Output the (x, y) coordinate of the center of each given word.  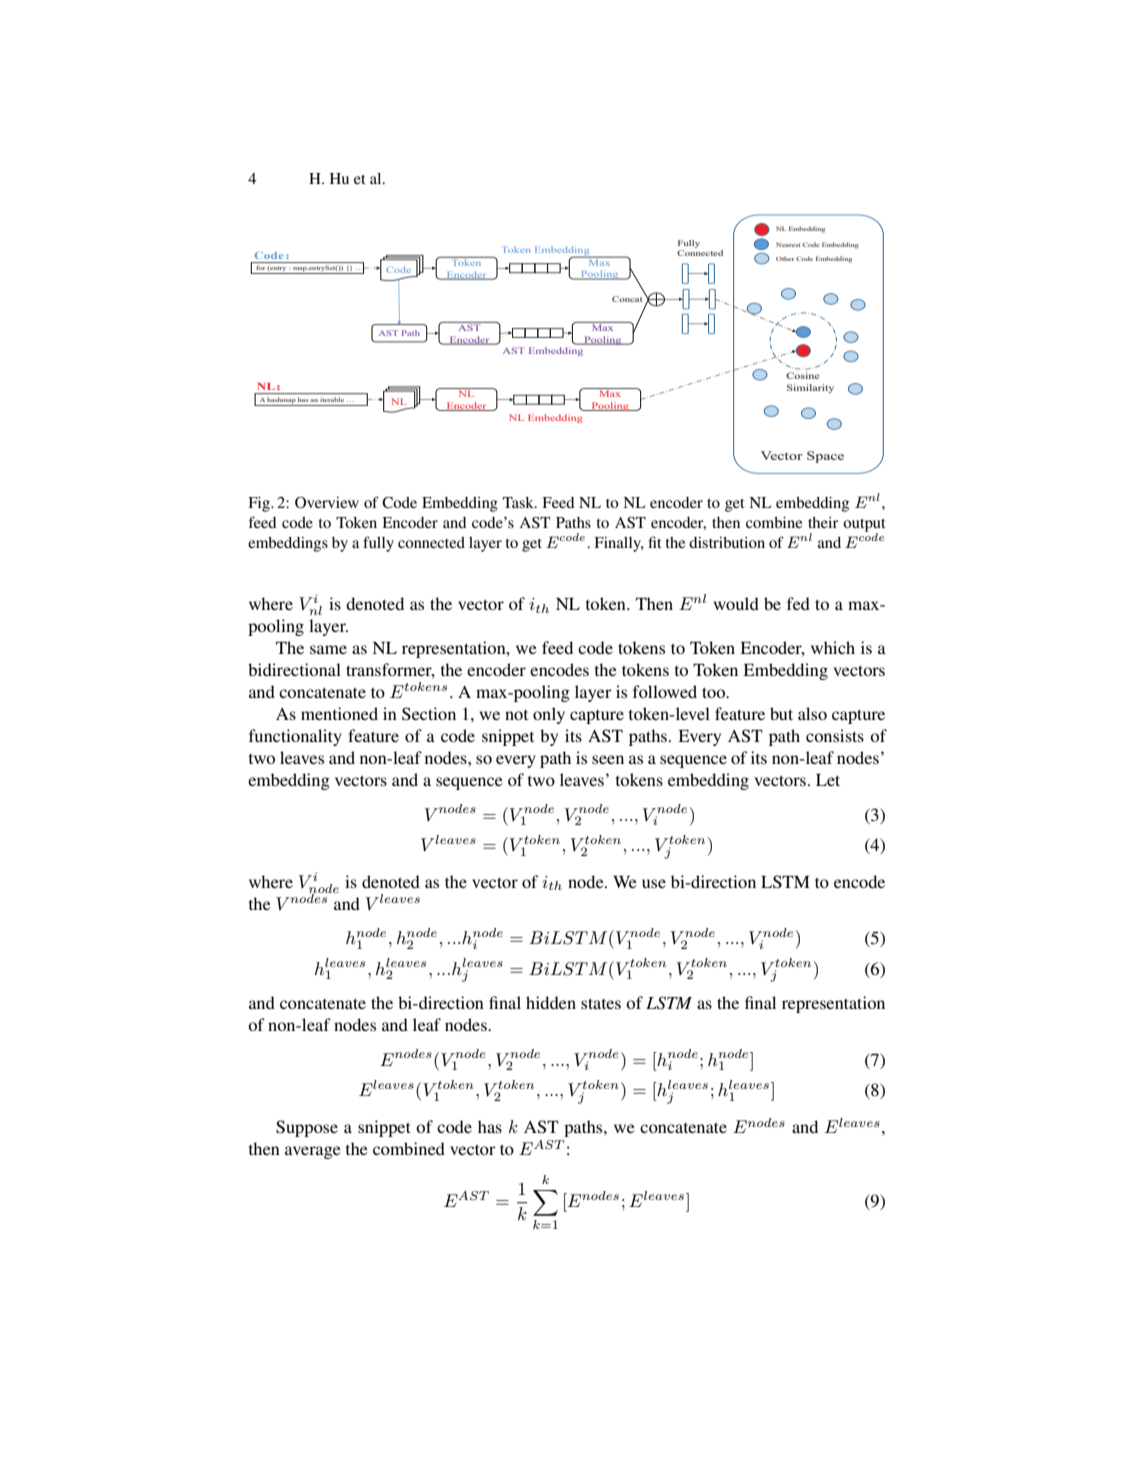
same (328, 649)
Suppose (307, 1128)
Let (828, 780)
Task (519, 502)
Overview (327, 503)
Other (785, 258)
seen (608, 759)
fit (655, 542)
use (654, 883)
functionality (295, 737)
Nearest (788, 244)
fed (798, 603)
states (601, 1003)
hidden (551, 1002)
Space (825, 457)
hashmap (281, 401)
